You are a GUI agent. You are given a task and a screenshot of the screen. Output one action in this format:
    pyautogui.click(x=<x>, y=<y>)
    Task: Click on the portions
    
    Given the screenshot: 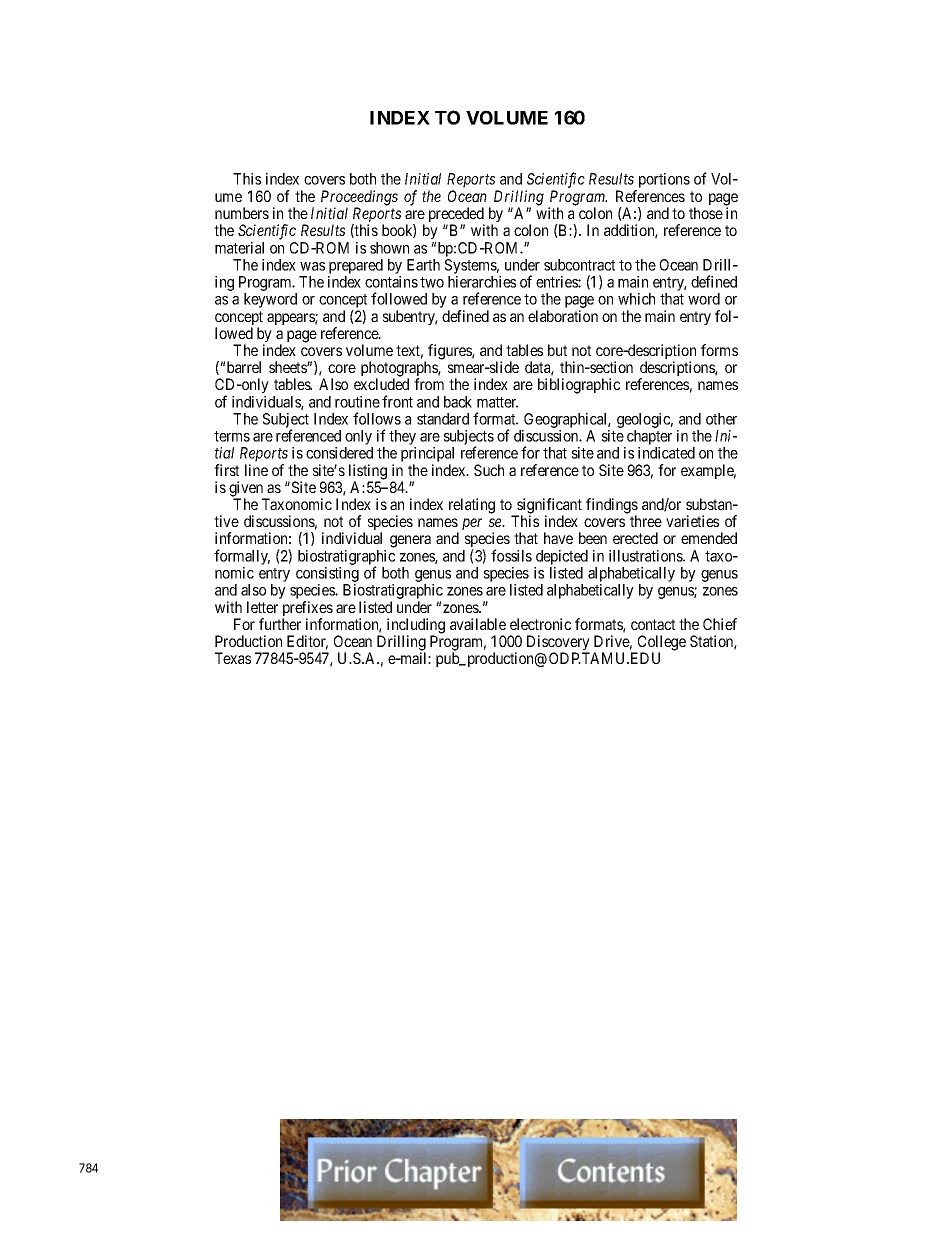 What is the action you would take?
    pyautogui.click(x=663, y=182)
